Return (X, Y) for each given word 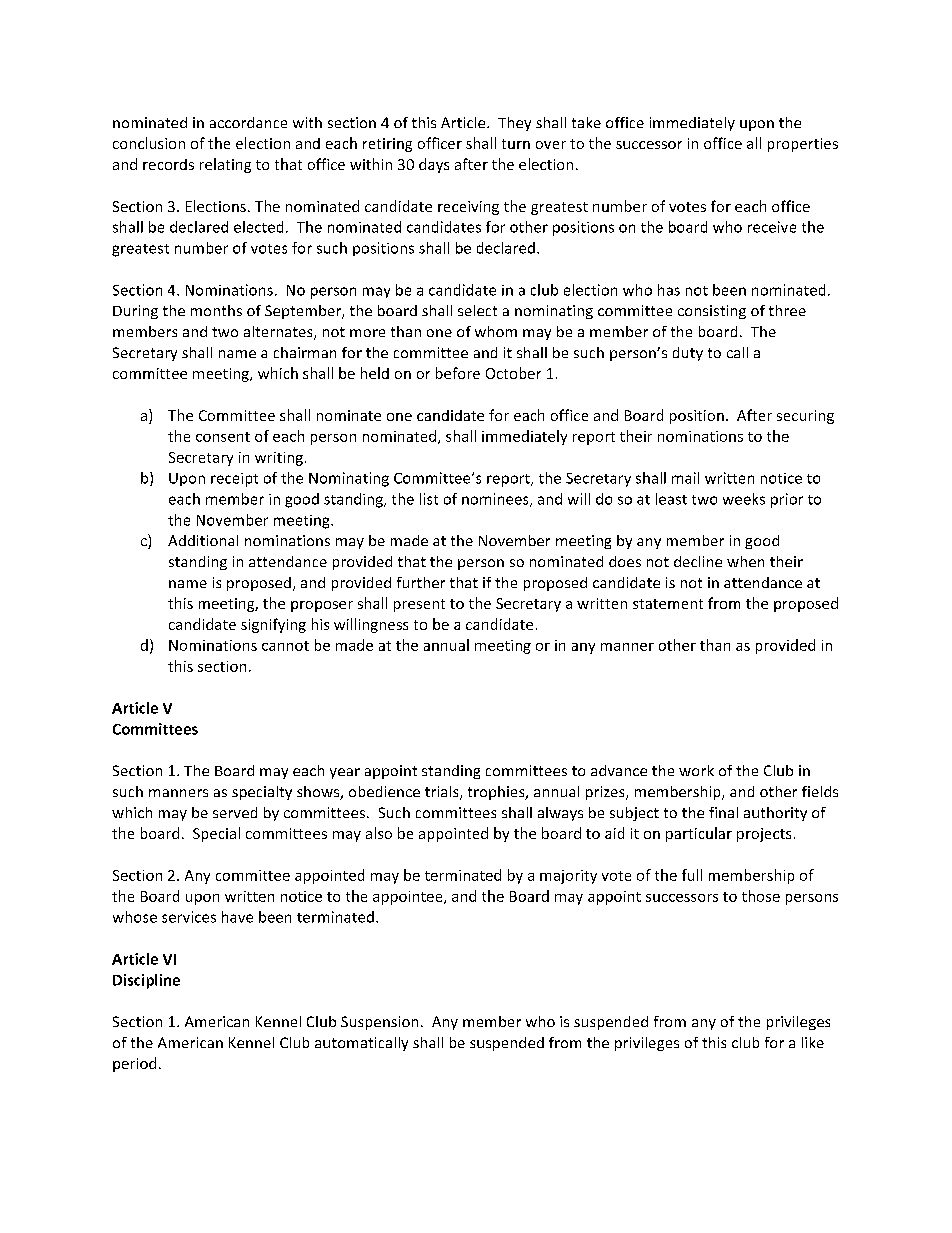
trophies (497, 793)
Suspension (379, 1023)
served (235, 812)
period (134, 1064)
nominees (496, 500)
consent (223, 437)
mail (685, 478)
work (696, 770)
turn (516, 144)
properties (803, 145)
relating (225, 165)
